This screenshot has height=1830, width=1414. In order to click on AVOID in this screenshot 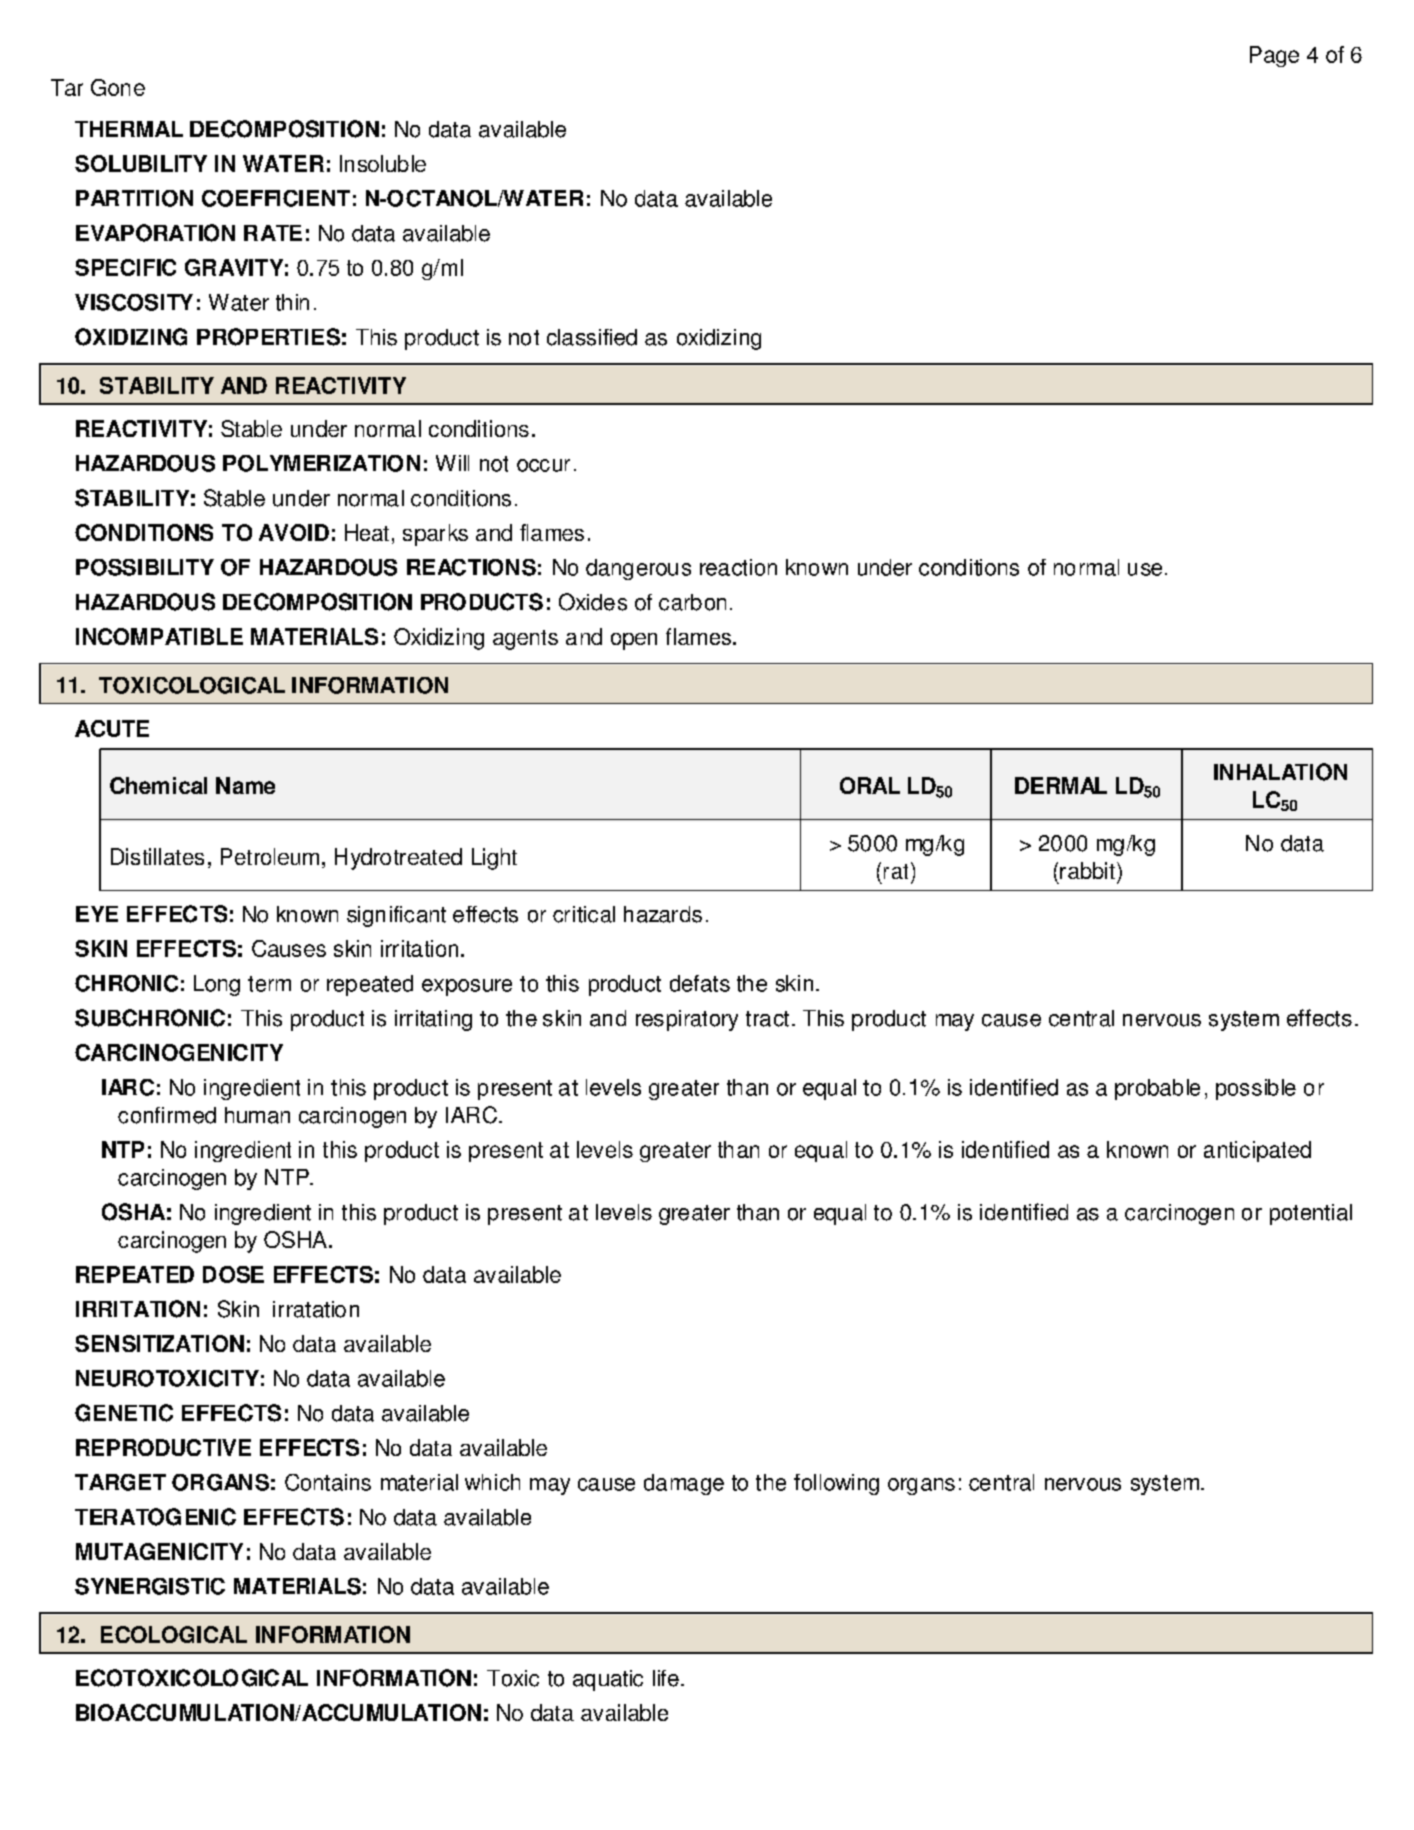, I will do `click(294, 532)`.
